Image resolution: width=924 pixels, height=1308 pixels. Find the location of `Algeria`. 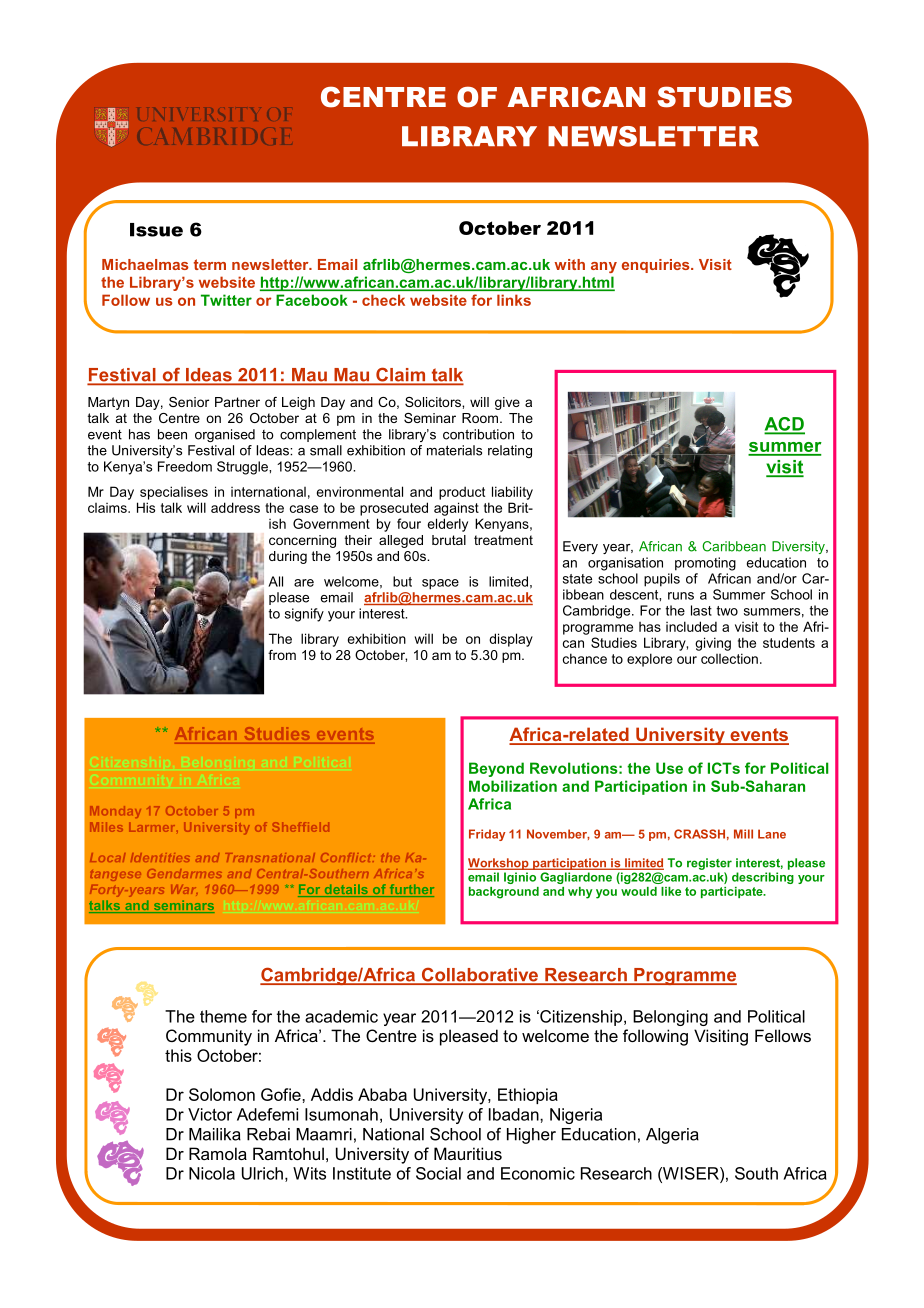

Algeria is located at coordinates (672, 1136).
